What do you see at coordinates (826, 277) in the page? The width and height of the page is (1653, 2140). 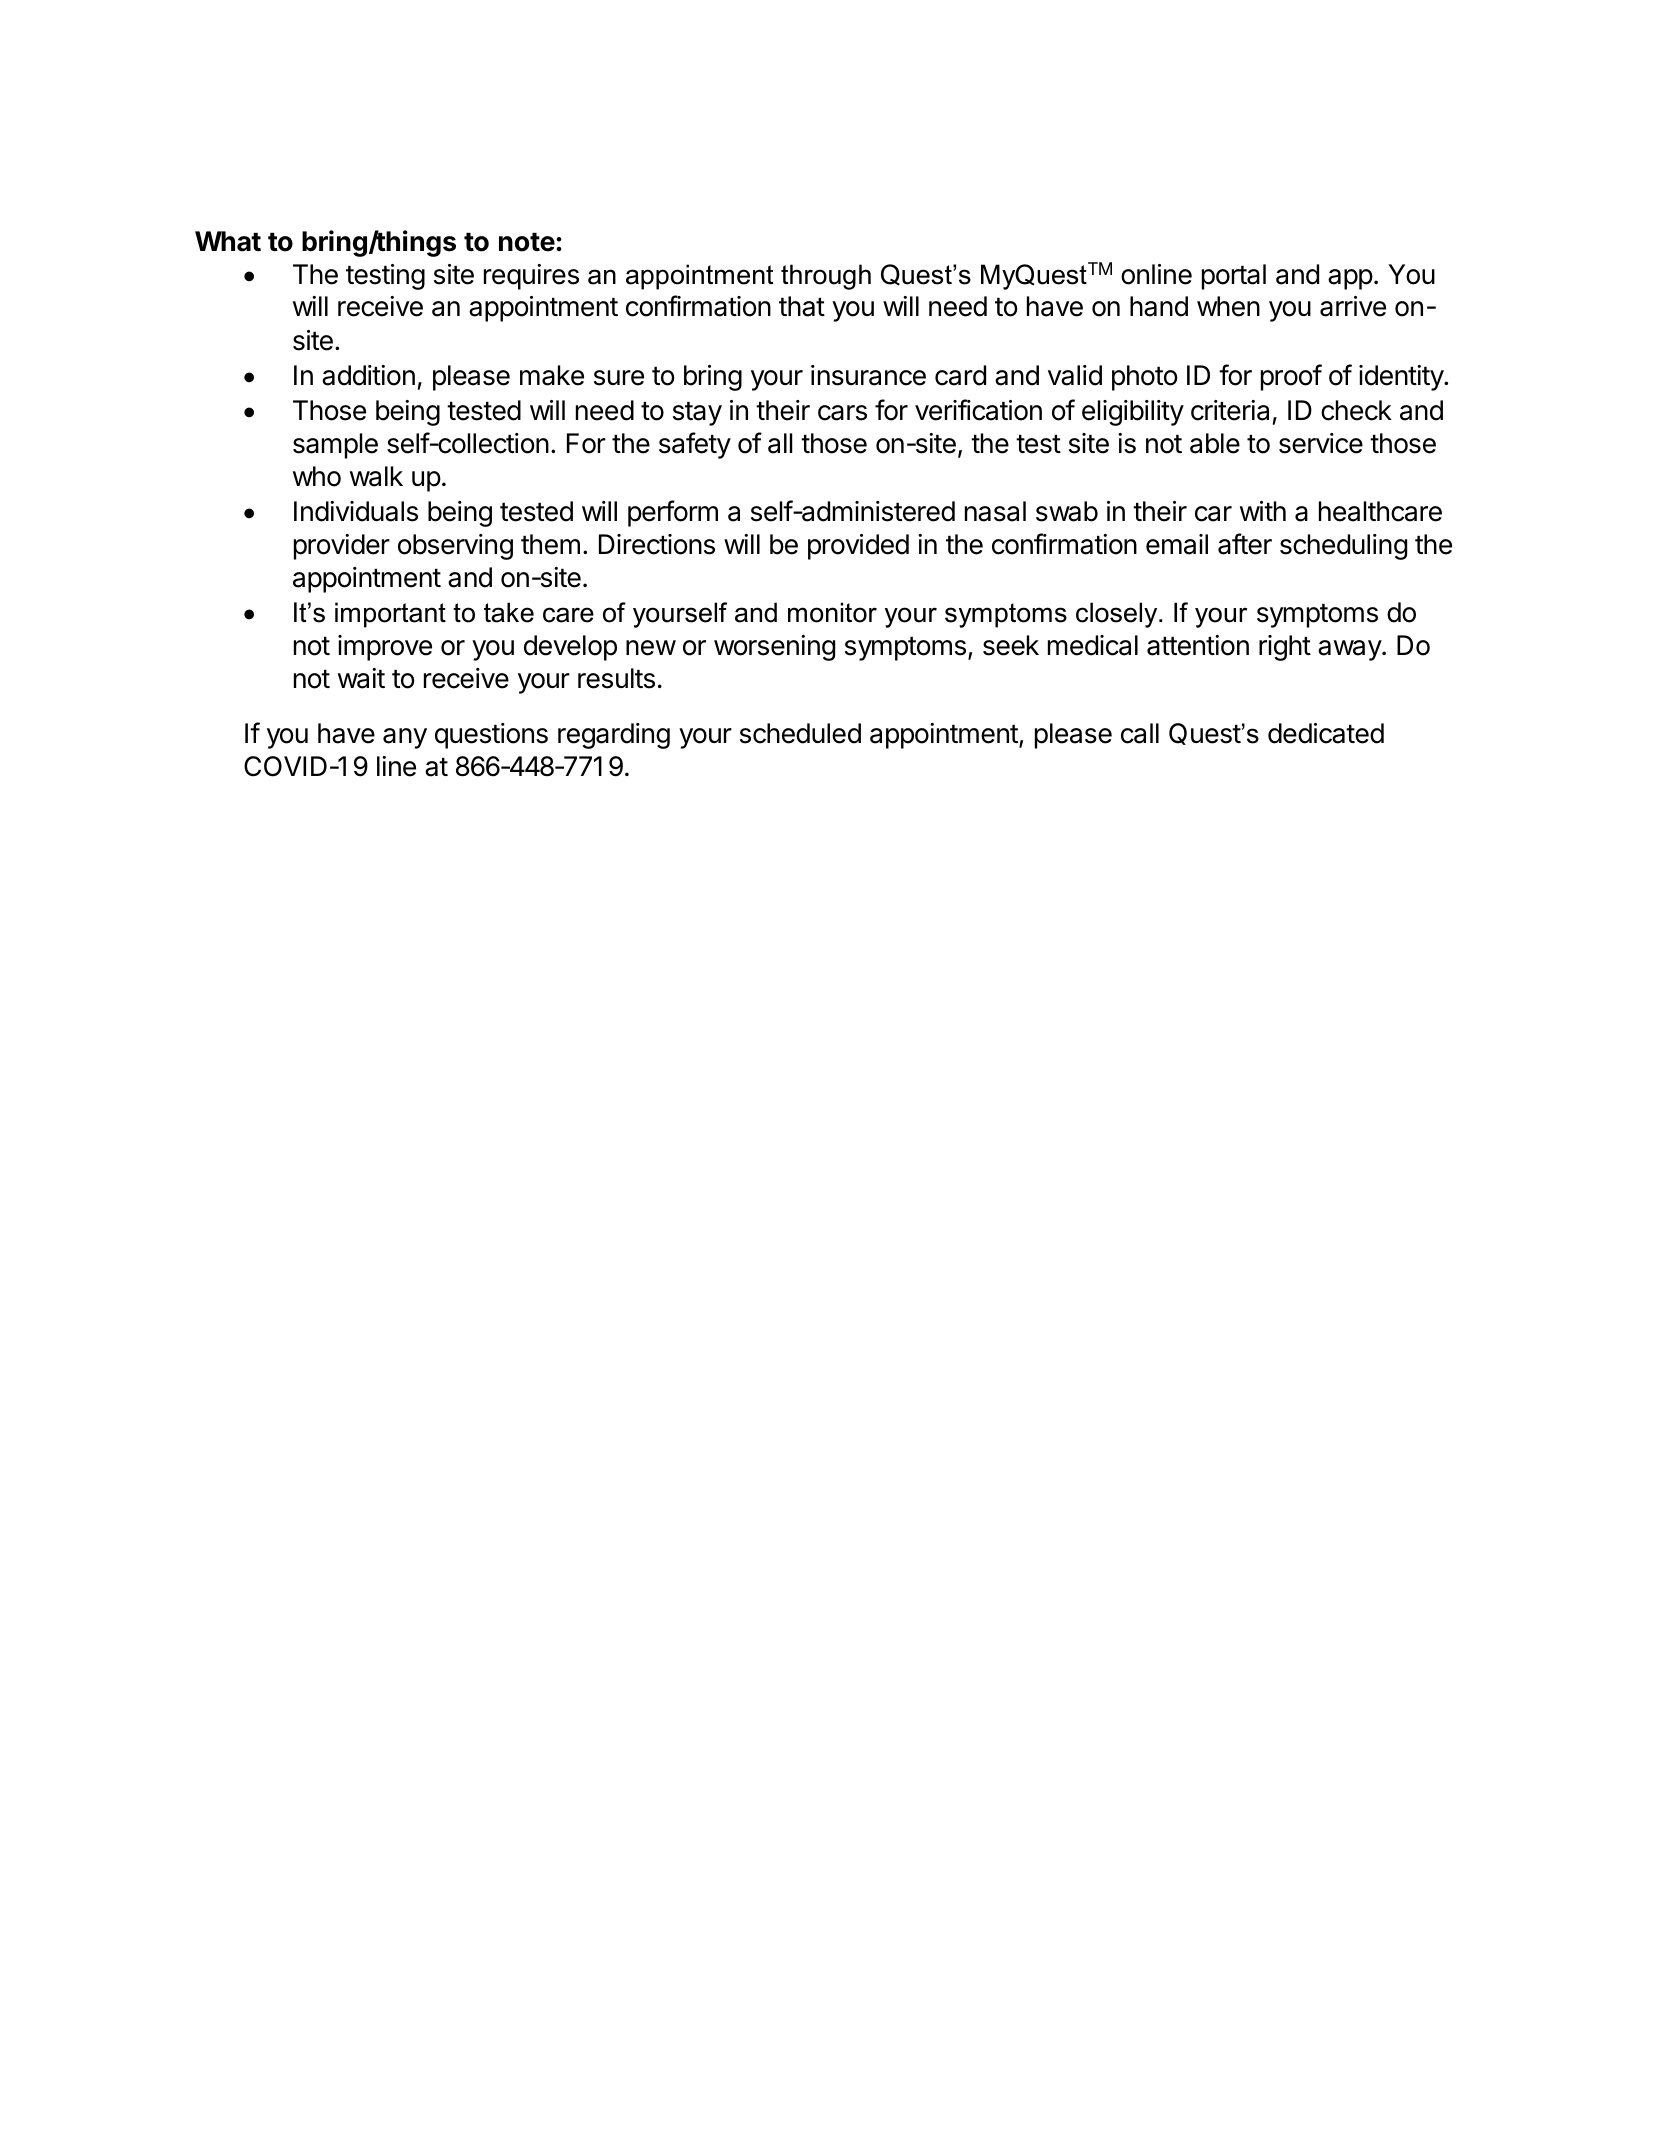 I see `through` at bounding box center [826, 277].
